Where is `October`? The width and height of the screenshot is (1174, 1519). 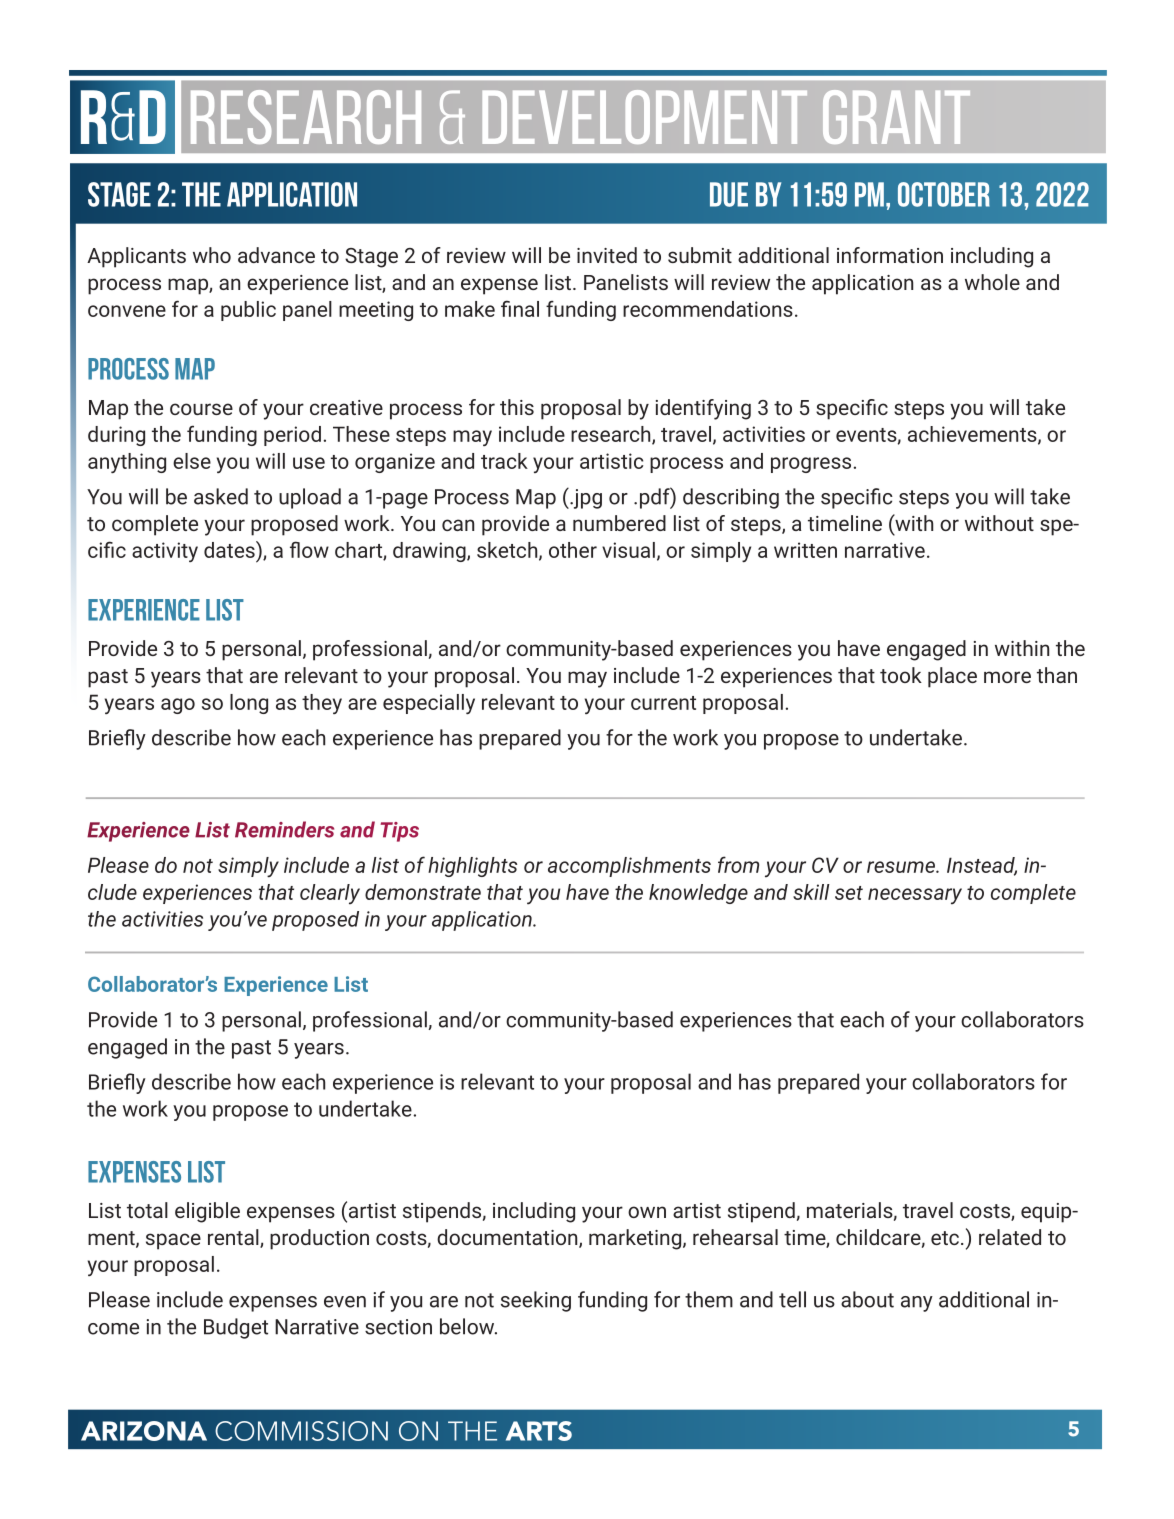
October is located at coordinates (944, 194).
